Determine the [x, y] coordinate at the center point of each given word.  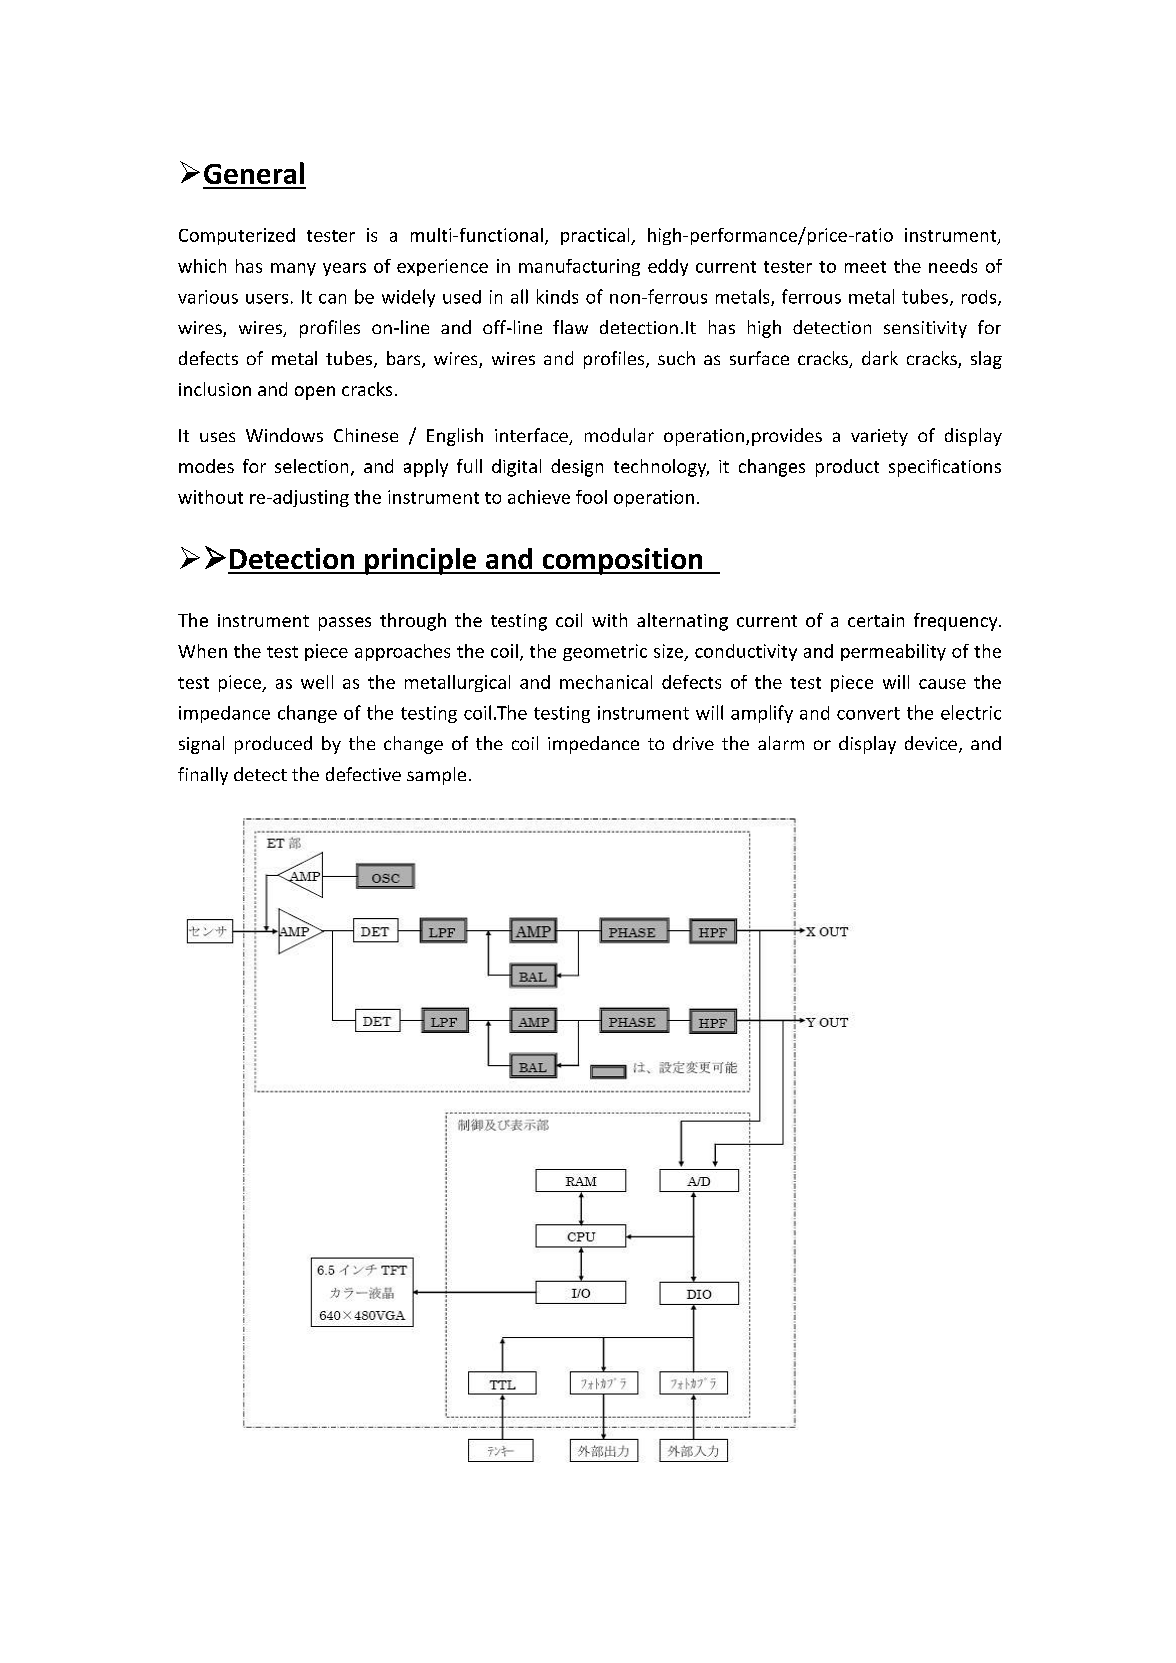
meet [865, 267]
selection [311, 466]
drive [693, 743]
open [315, 393]
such [676, 358]
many [293, 269]
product [847, 468]
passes [345, 624]
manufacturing [579, 267]
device [931, 743]
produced [273, 745]
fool [591, 497]
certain [876, 620]
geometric [605, 652]
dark [880, 358]
